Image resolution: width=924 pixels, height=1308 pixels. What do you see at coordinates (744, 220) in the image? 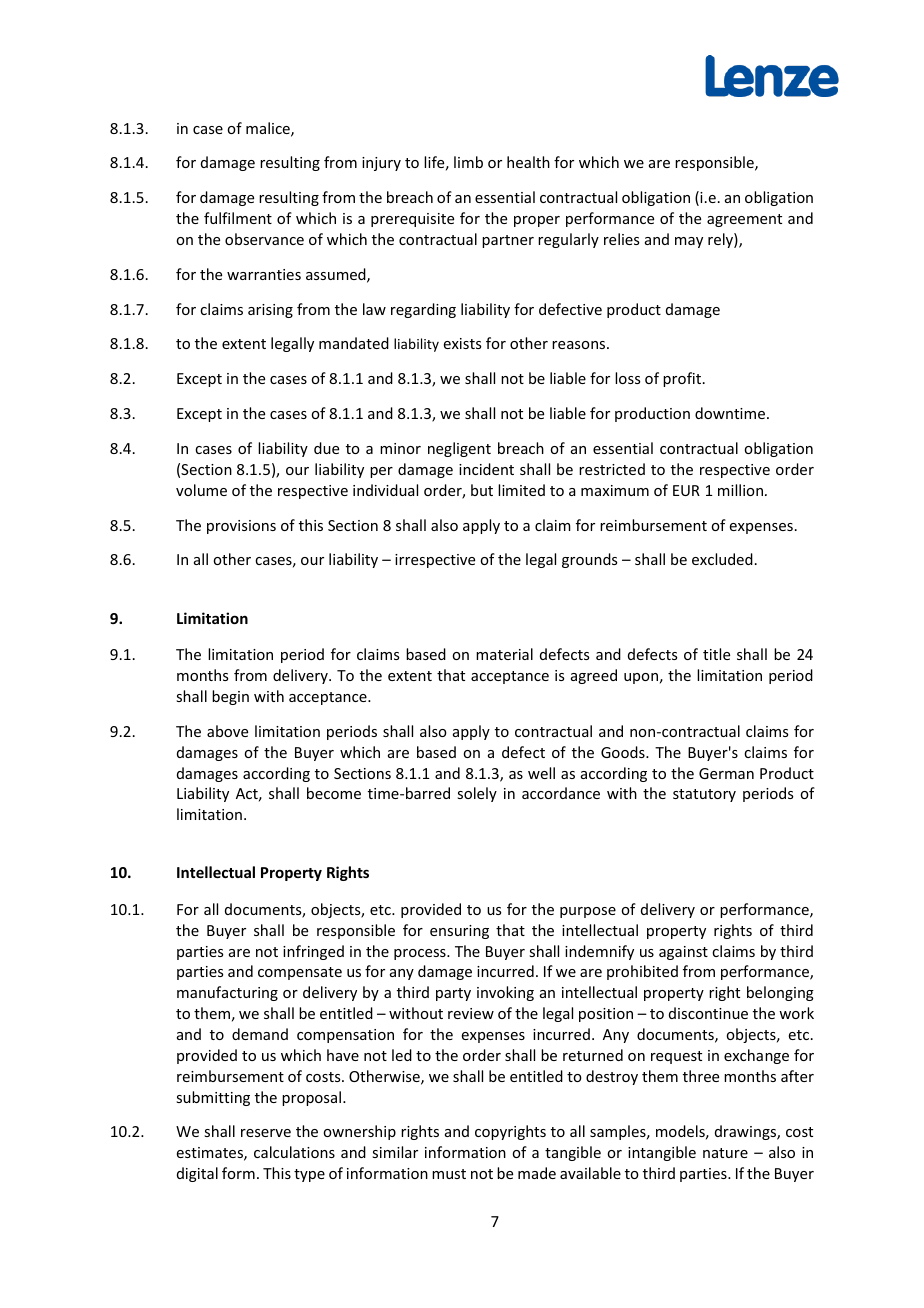
I see `agreement` at bounding box center [744, 220].
